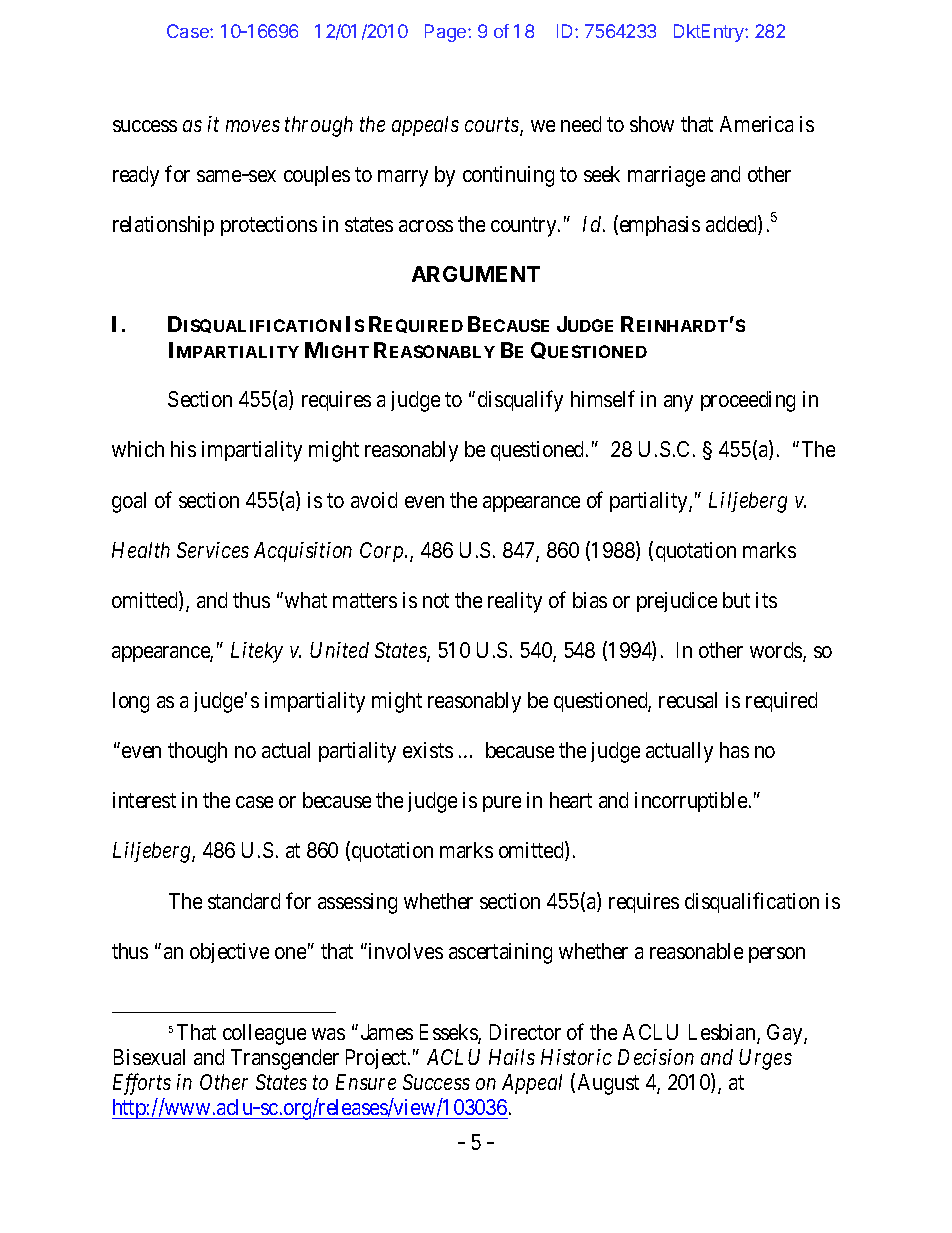 The width and height of the page is (952, 1233). Describe the element at coordinates (678, 403) in the page. I see `any` at that location.
